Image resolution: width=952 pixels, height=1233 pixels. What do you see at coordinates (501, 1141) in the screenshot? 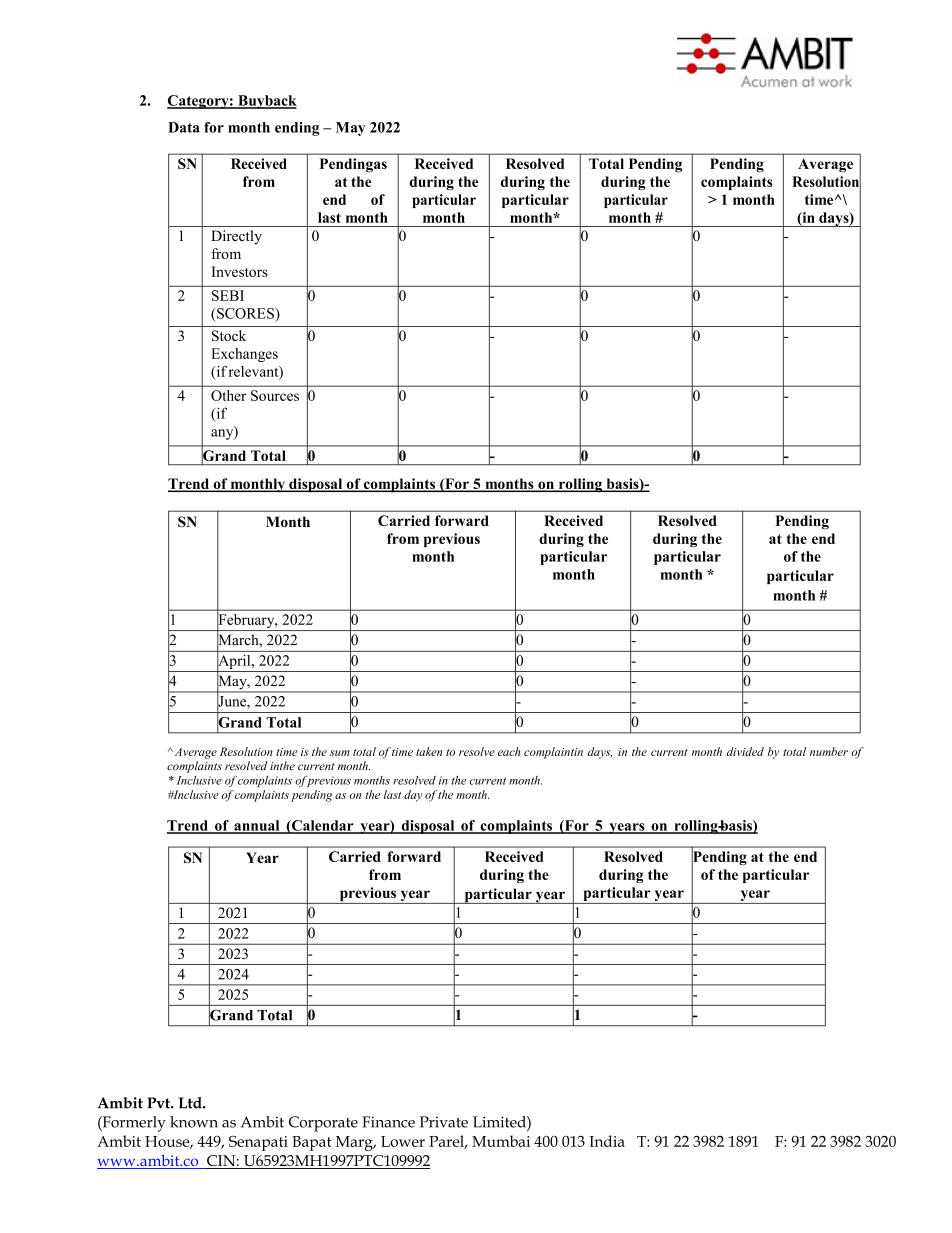
I see `Mumbai` at bounding box center [501, 1141].
